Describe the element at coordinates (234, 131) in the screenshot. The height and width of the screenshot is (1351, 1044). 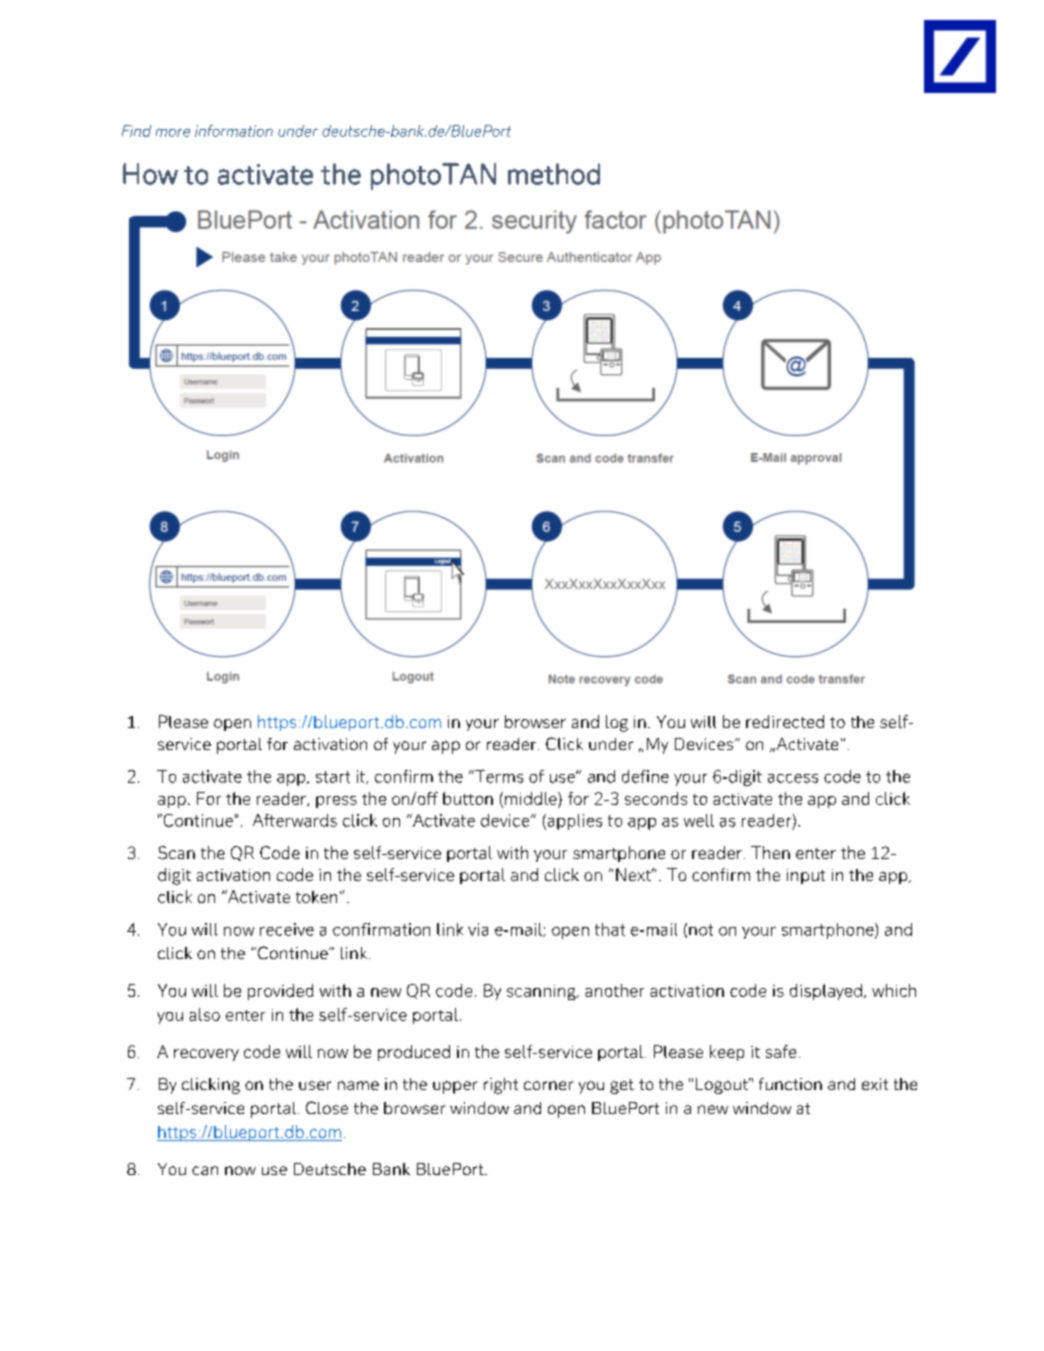
I see `information` at that location.
